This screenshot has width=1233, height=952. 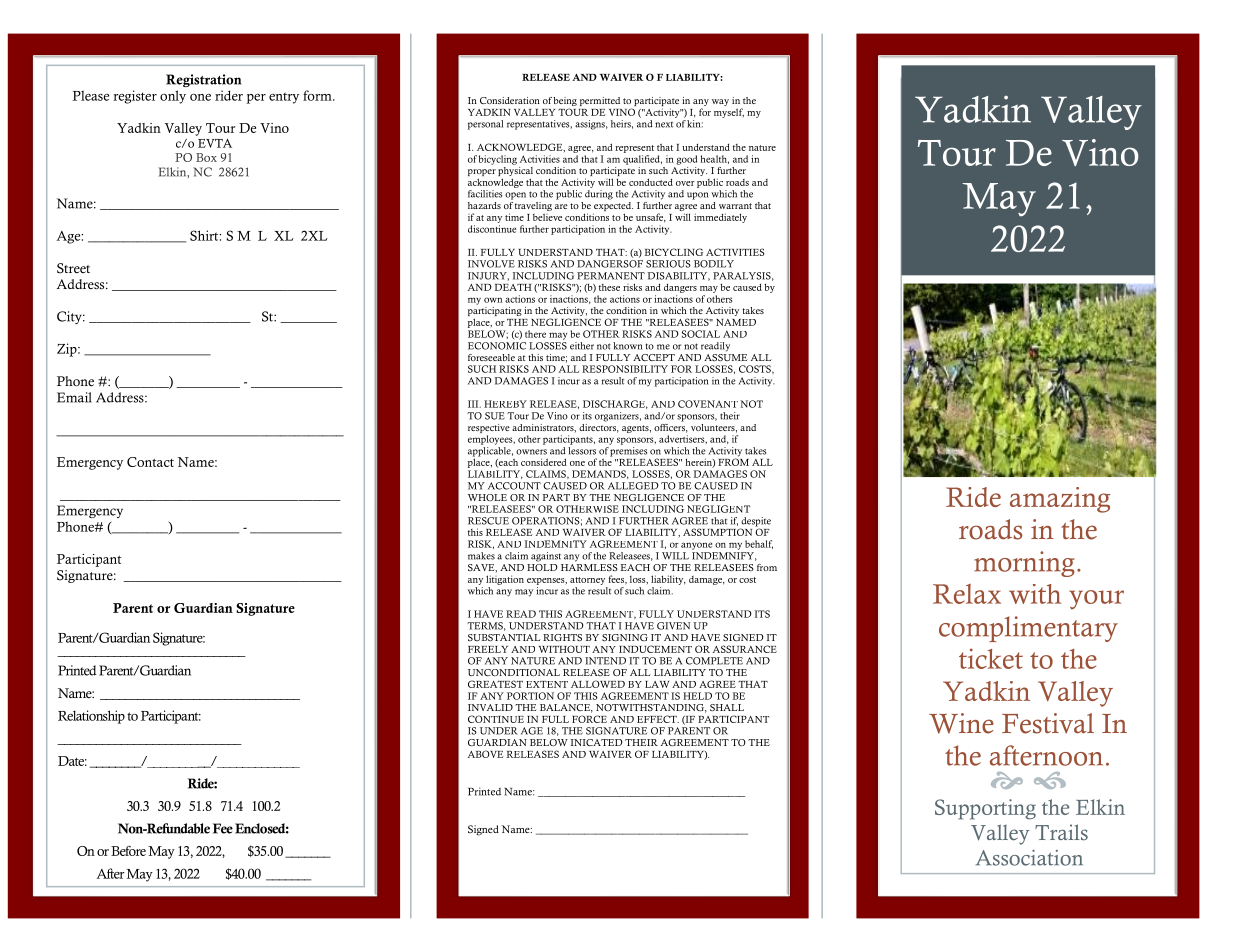 What do you see at coordinates (510, 100) in the screenshot?
I see `Consideration` at bounding box center [510, 100].
